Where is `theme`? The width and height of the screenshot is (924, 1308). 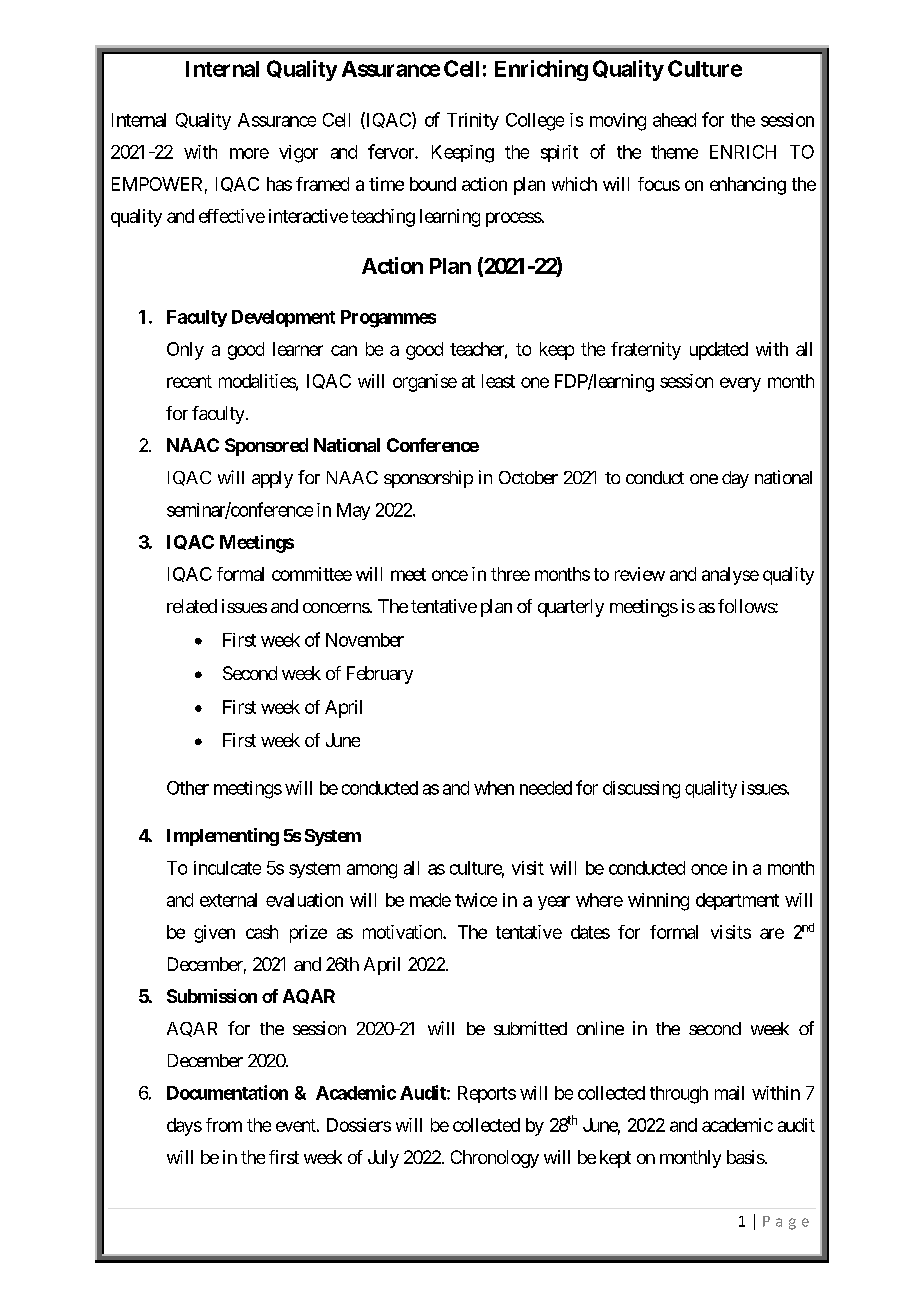
theme is located at coordinates (674, 152).
